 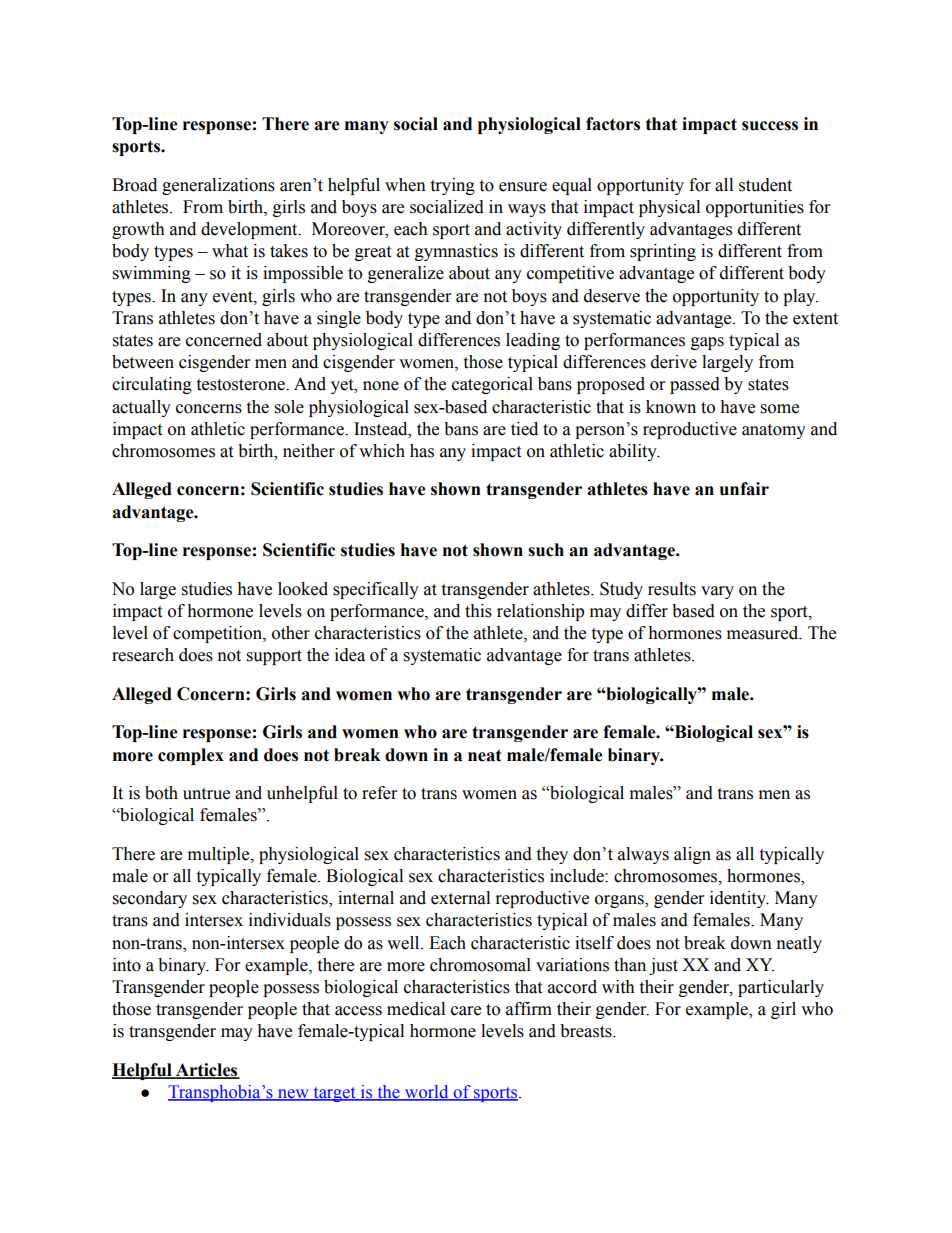 I want to click on particularly, so click(x=781, y=988).
